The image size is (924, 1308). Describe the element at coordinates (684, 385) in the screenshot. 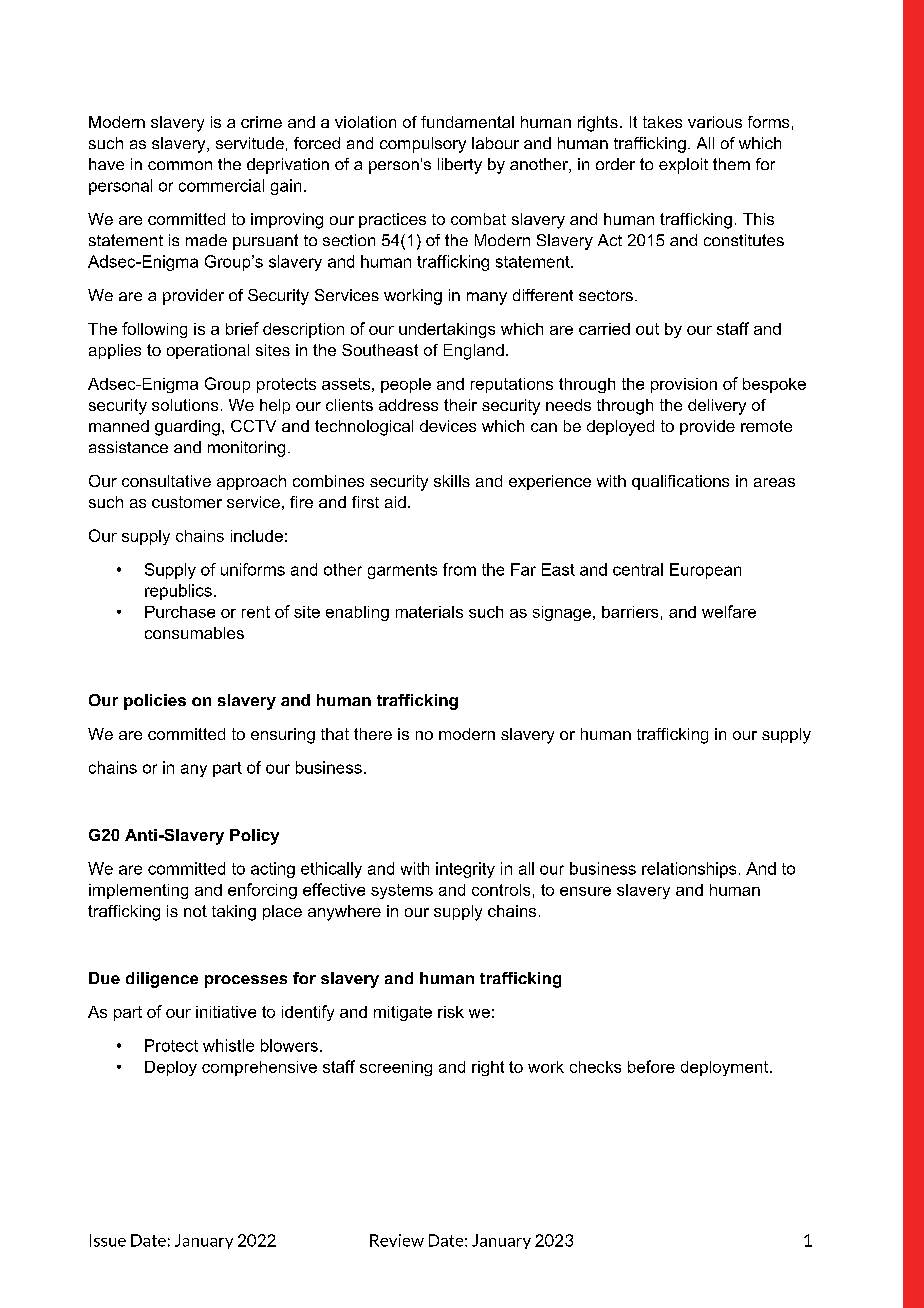

I see `provision` at that location.
